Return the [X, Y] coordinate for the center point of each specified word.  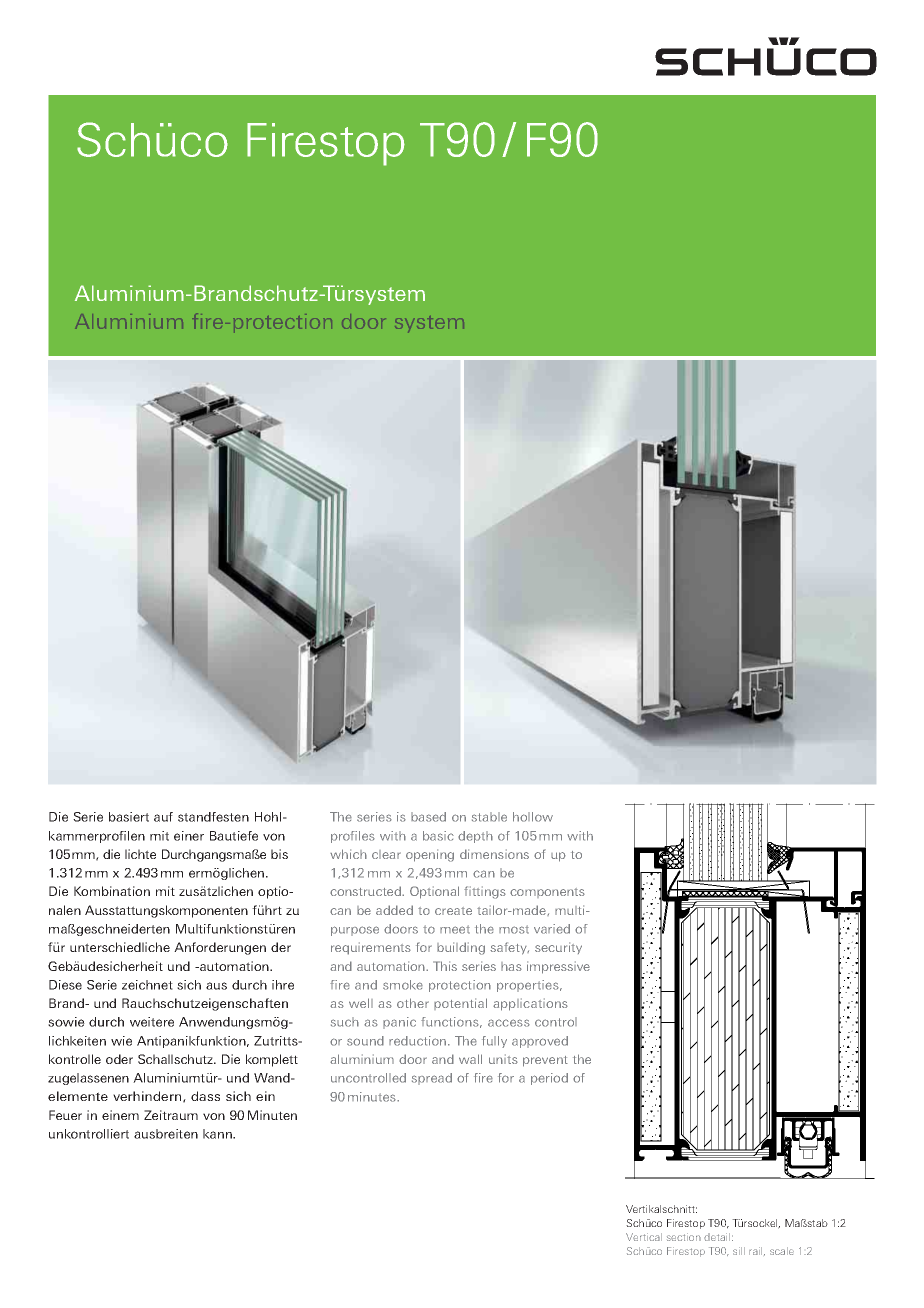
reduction [419, 1041]
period [549, 1079]
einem [120, 1115]
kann [218, 1134]
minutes [373, 1097]
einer [189, 836]
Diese [65, 985]
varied [552, 929]
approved [540, 1042]
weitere [152, 1022]
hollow [533, 817]
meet [455, 929]
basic [438, 836]
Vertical [644, 1237]
